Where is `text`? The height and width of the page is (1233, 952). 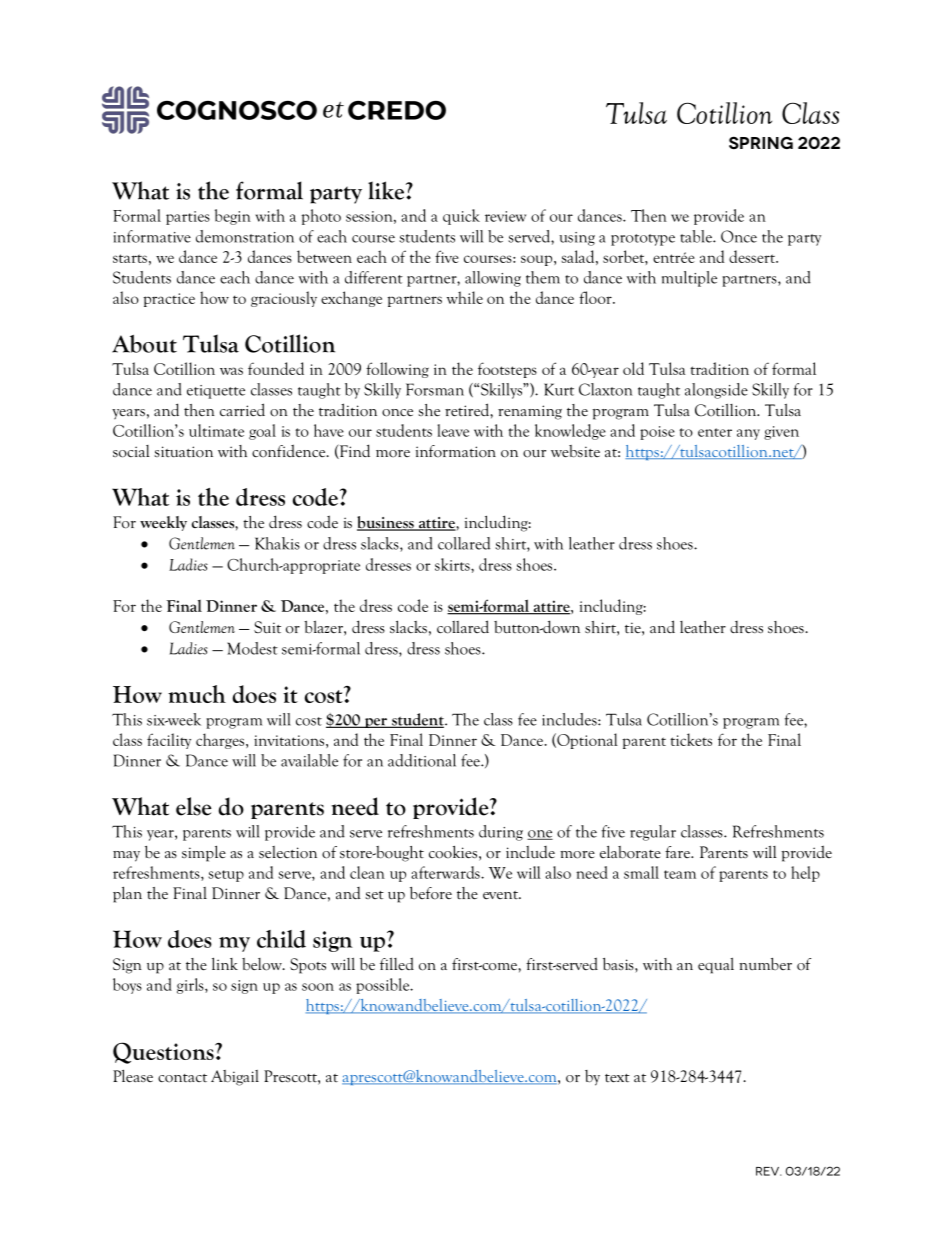
text is located at coordinates (617, 1078).
